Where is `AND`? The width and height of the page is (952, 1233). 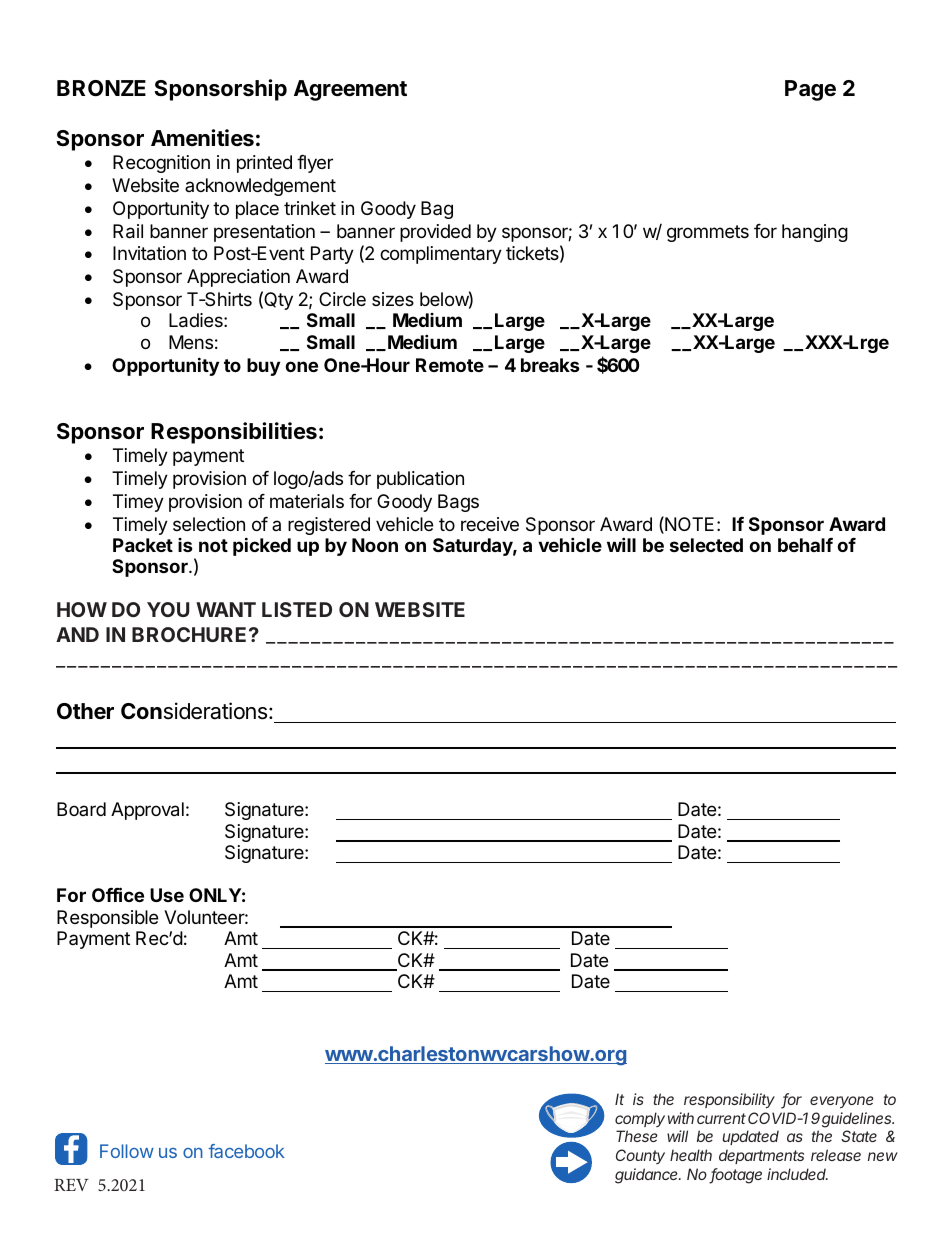 AND is located at coordinates (77, 634).
